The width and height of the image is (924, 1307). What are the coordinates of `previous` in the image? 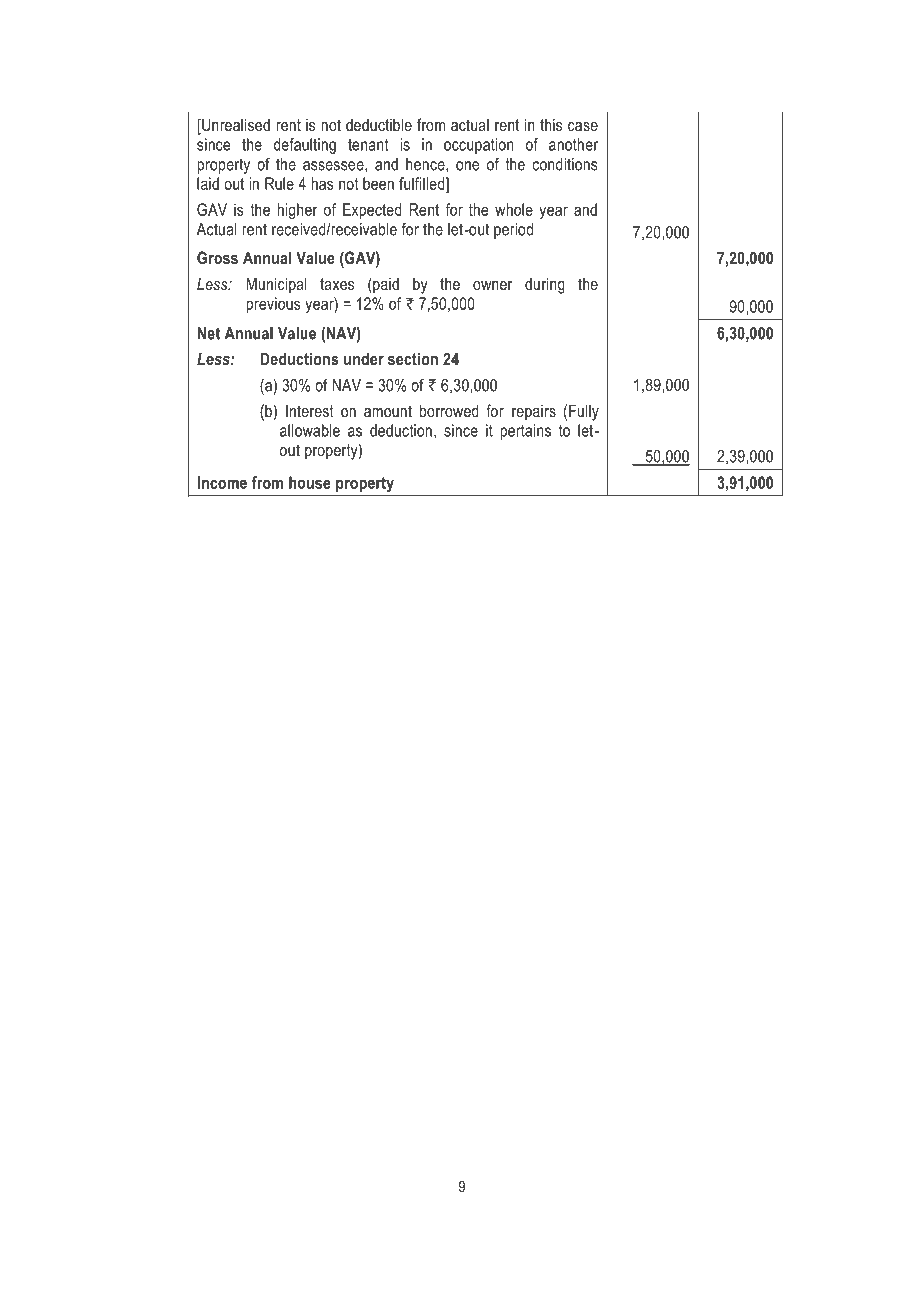 It's located at (273, 305).
